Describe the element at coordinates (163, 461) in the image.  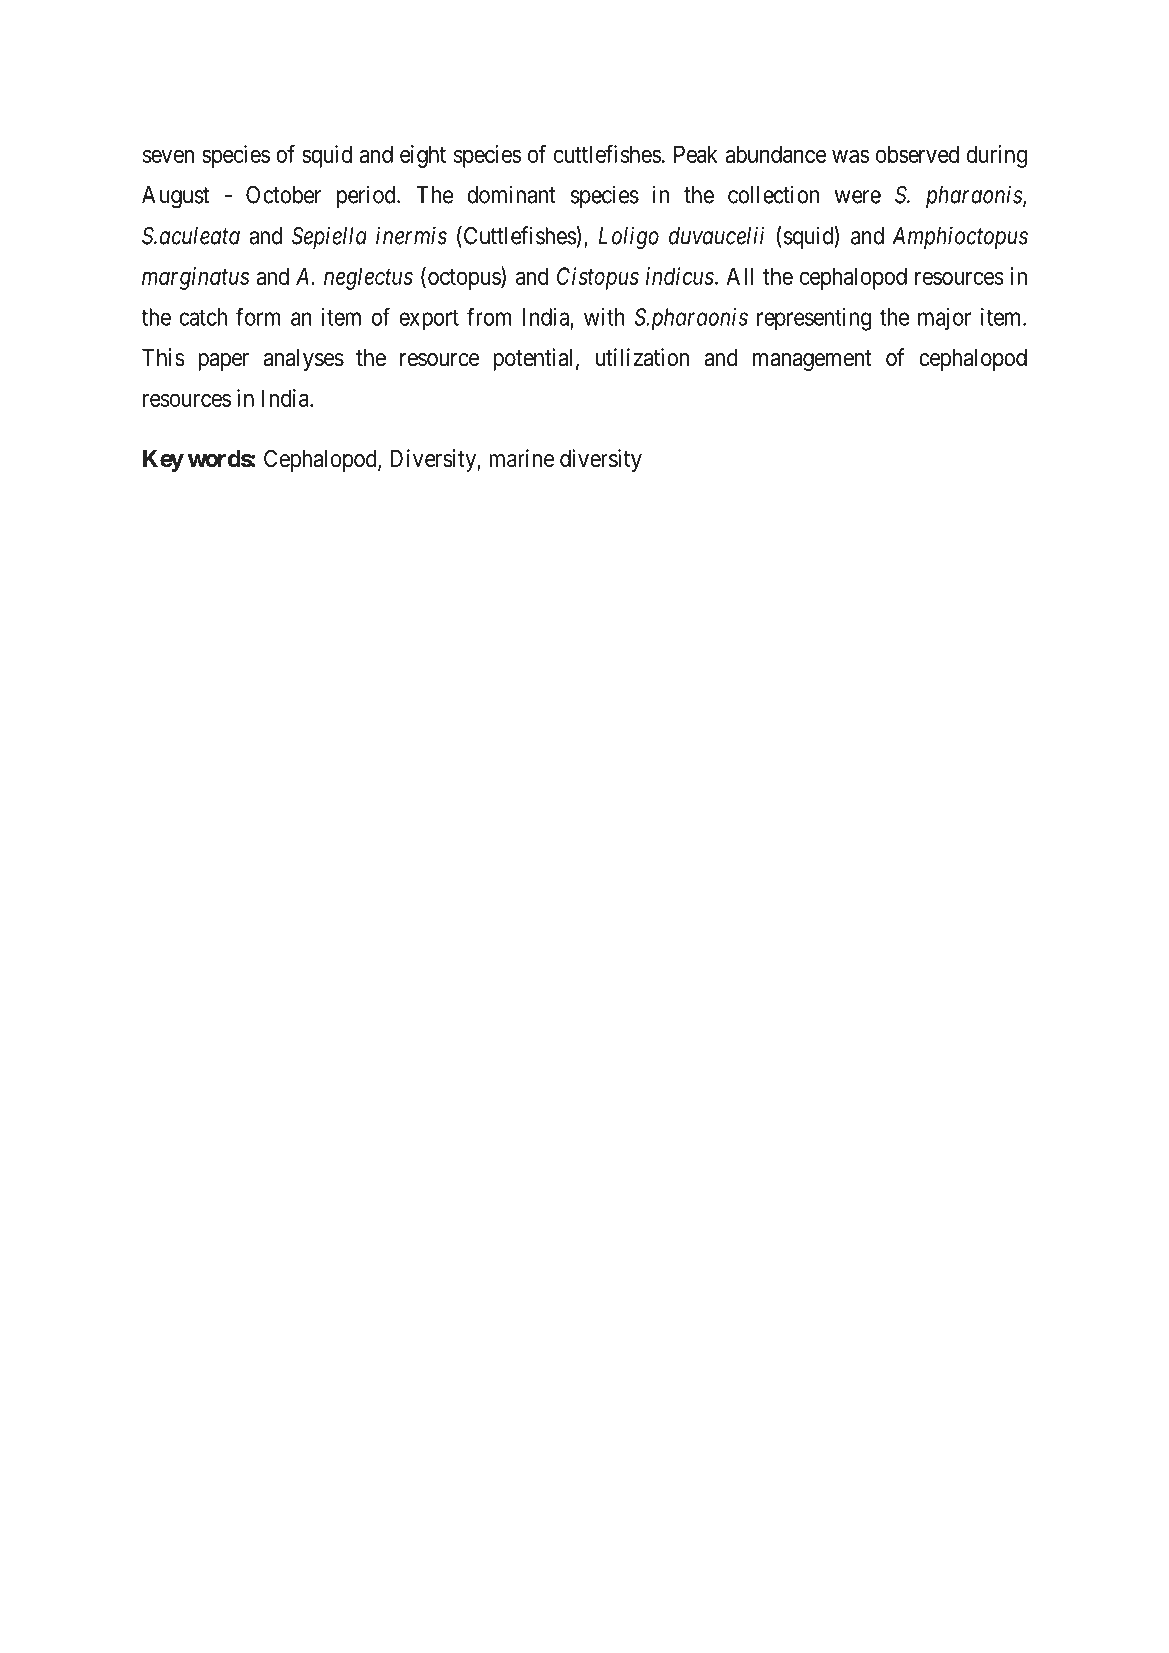
I see `Key` at that location.
